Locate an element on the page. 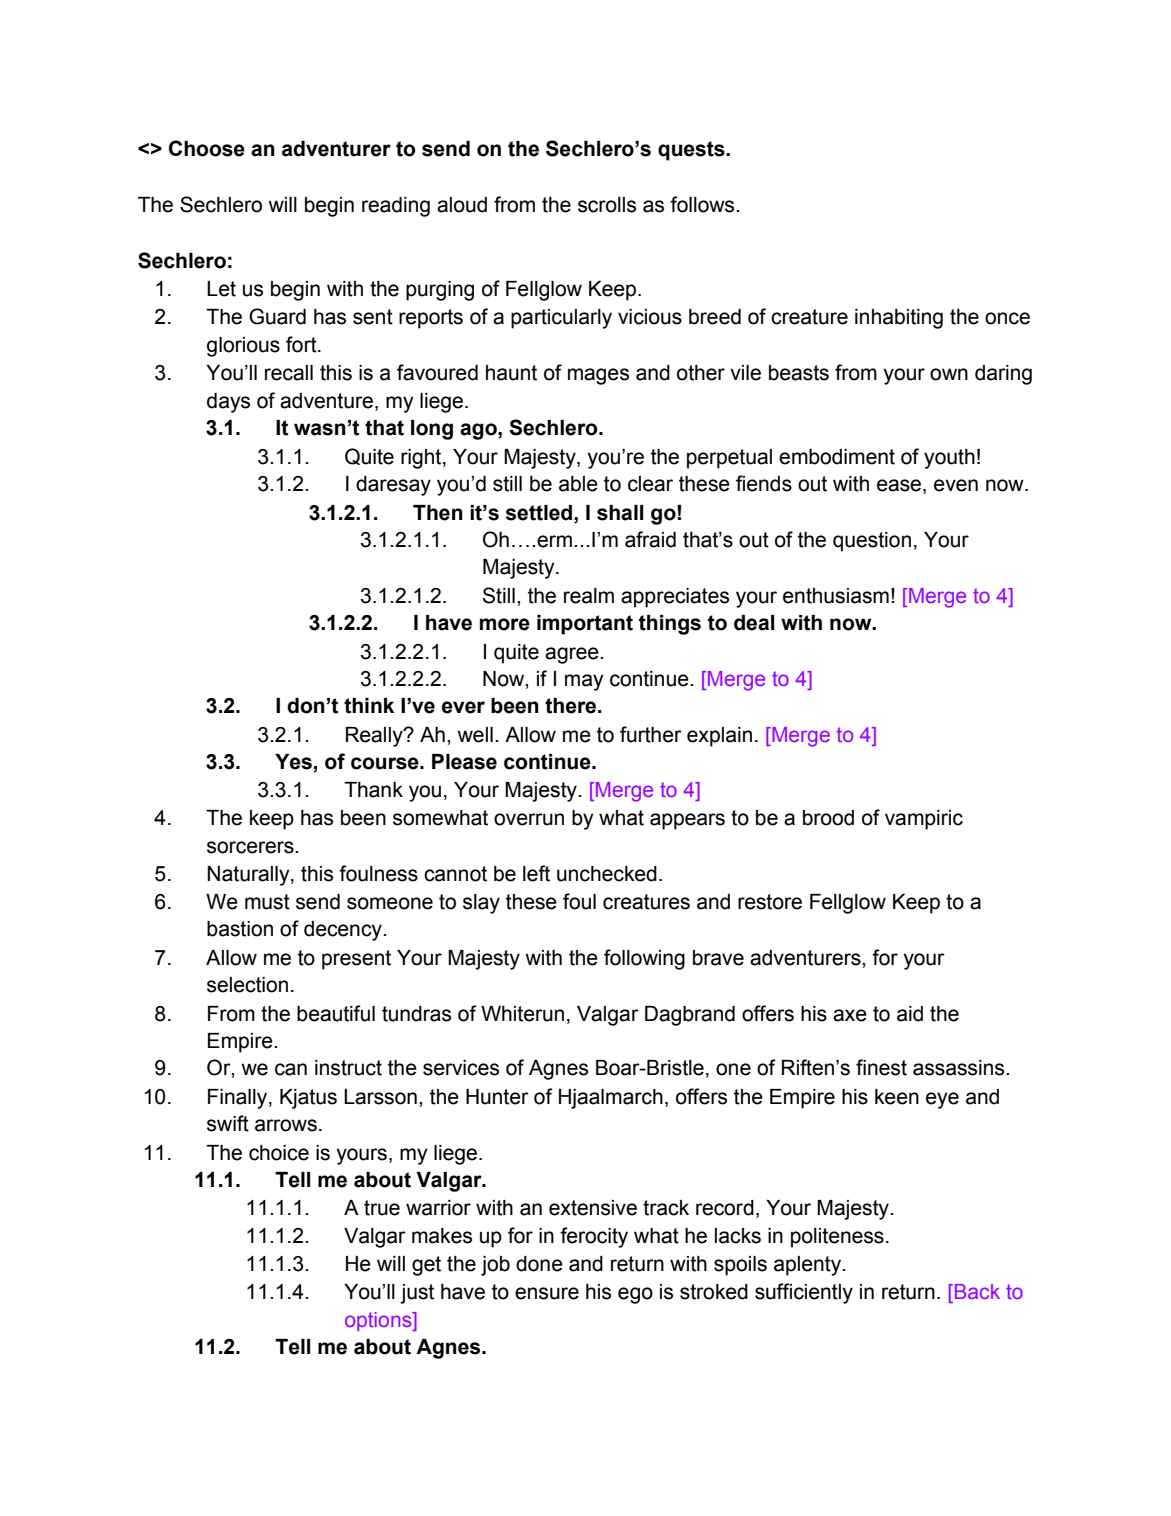 Image resolution: width=1171 pixels, height=1516 pixels. unchecked is located at coordinates (607, 874).
